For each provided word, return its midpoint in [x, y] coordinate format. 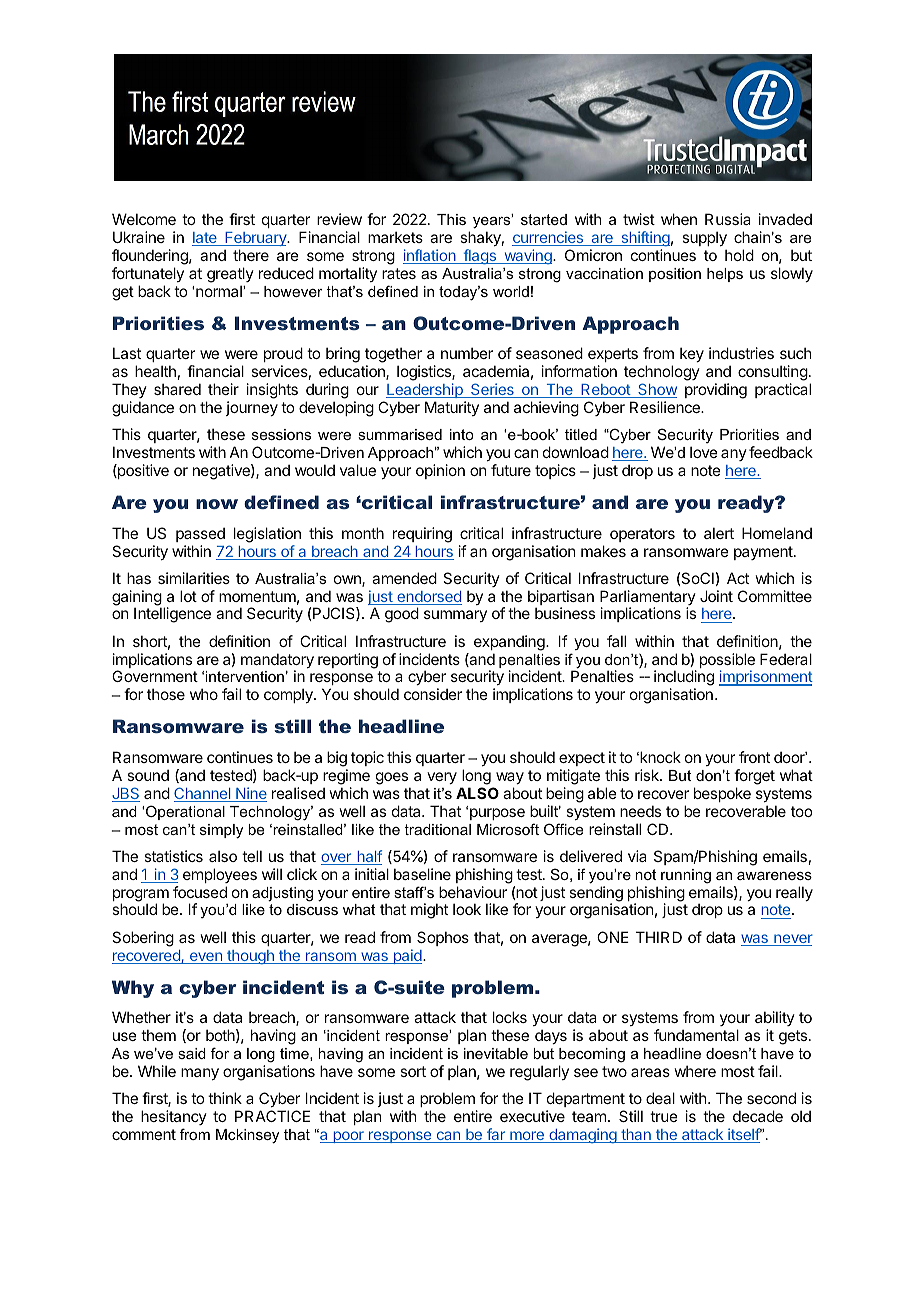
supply [704, 238]
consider [433, 694]
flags [479, 257]
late [205, 239]
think [225, 1098]
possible [727, 662]
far [496, 1135]
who [204, 694]
